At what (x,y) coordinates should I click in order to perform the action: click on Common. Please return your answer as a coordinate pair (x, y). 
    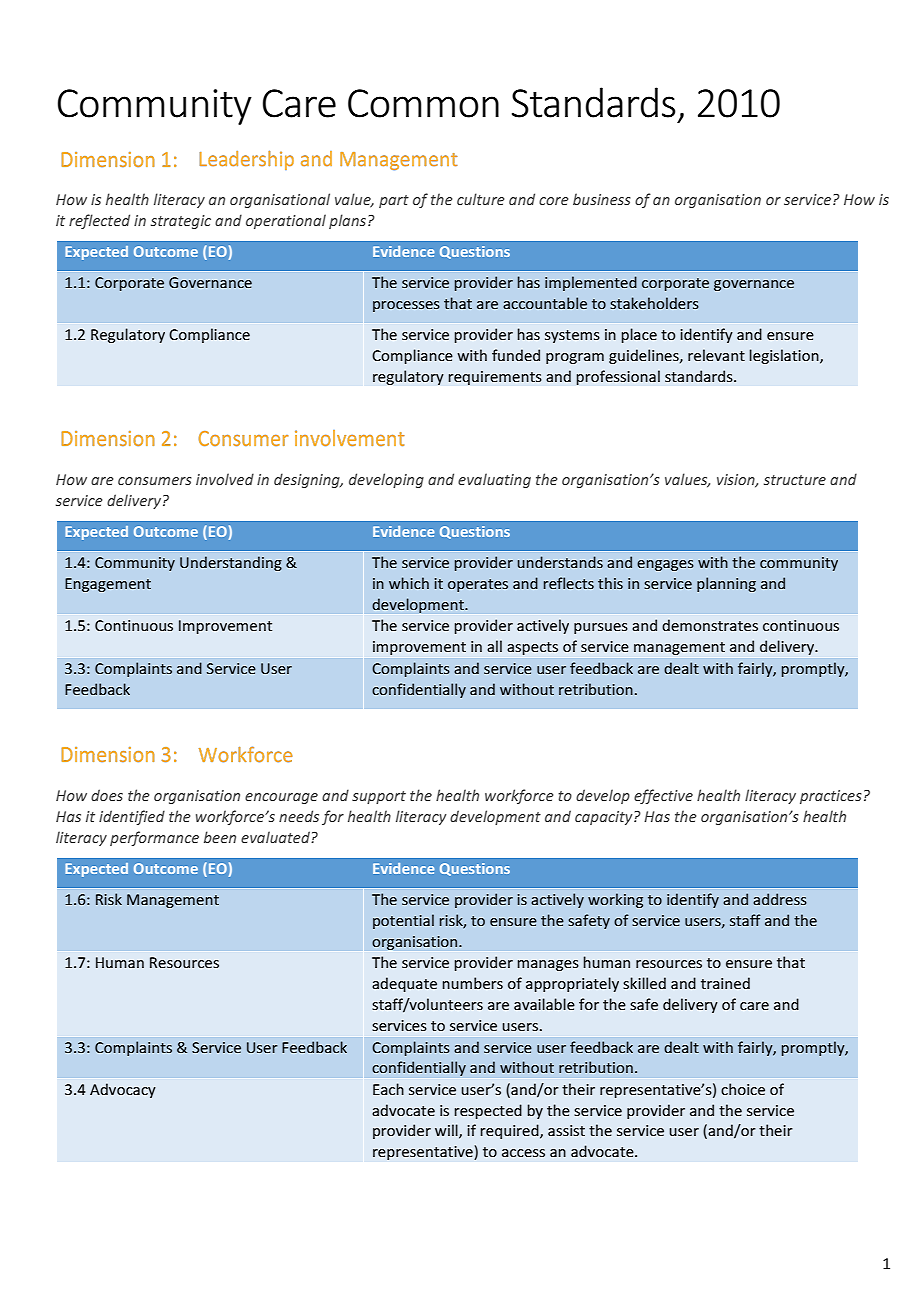
    Looking at the image, I should click on (423, 103).
